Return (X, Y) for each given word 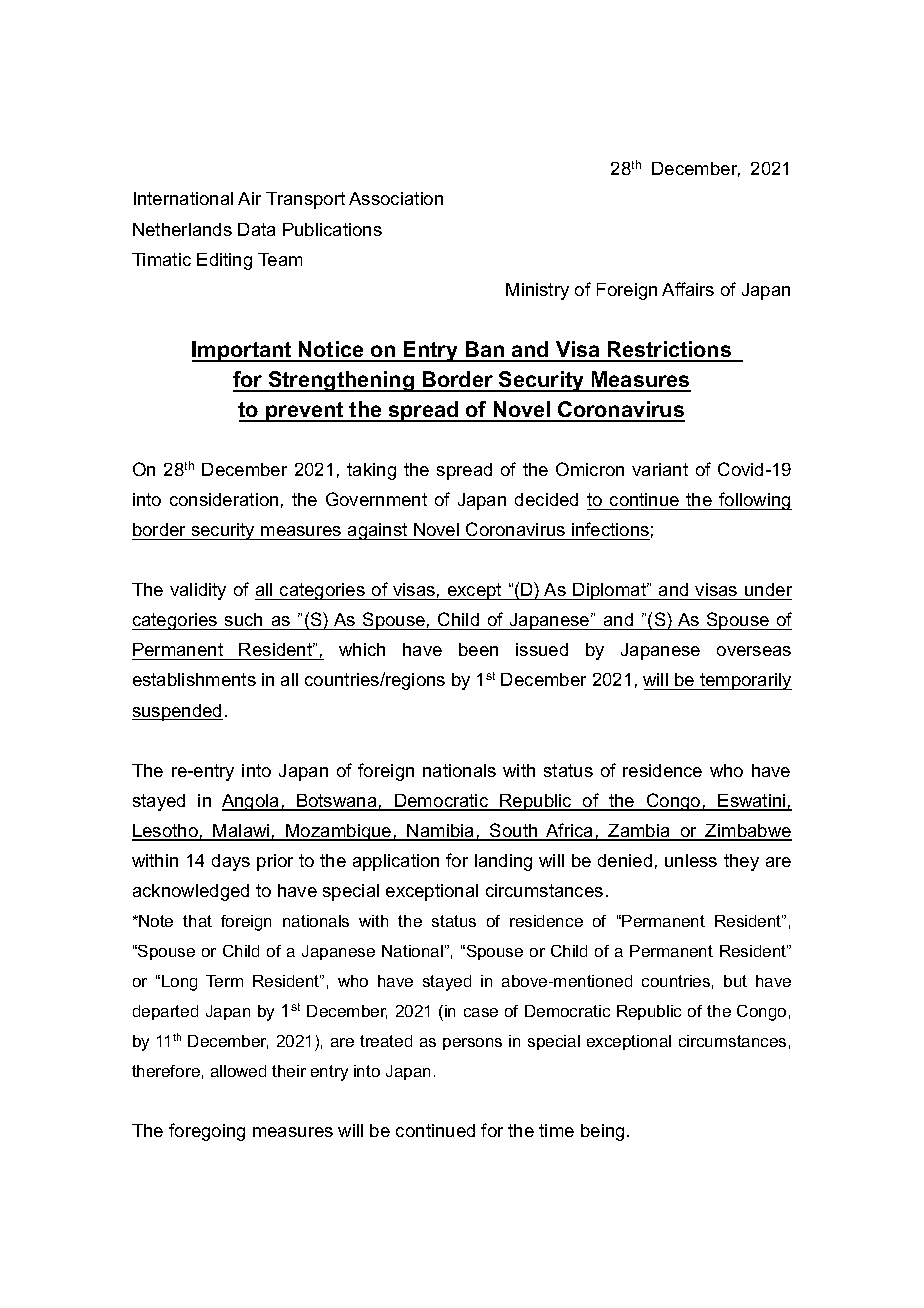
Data (256, 229)
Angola (252, 802)
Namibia (441, 832)
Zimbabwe (748, 832)
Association (396, 198)
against (378, 531)
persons (472, 1044)
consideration (224, 499)
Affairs (688, 289)
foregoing (207, 1132)
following (754, 501)
